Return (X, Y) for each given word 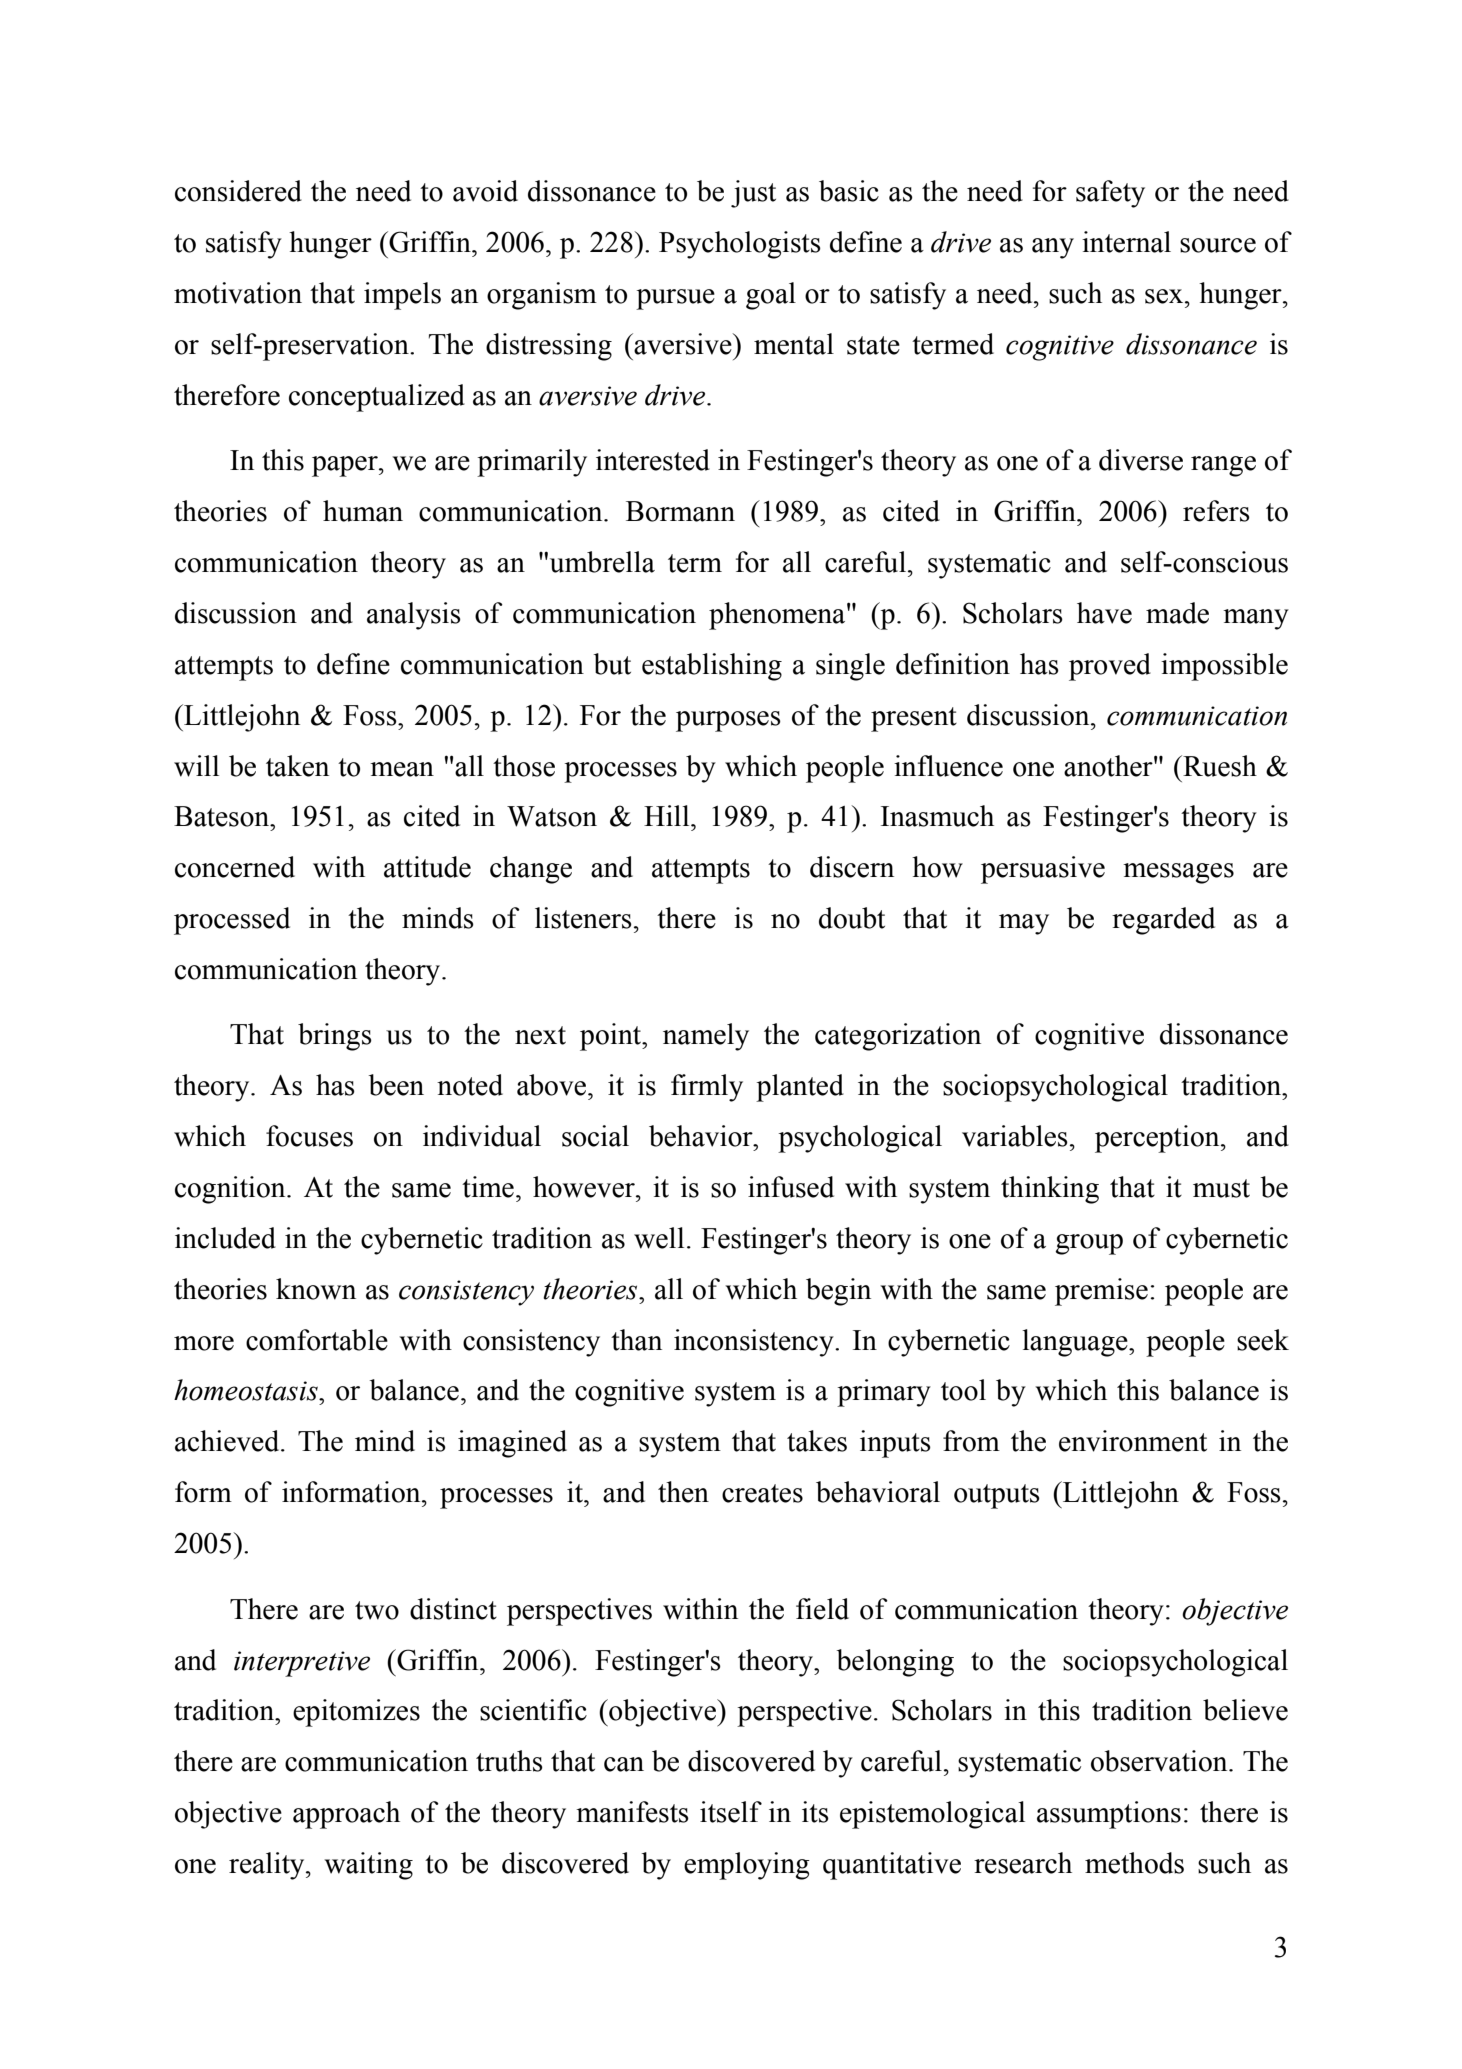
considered (238, 191)
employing (747, 1866)
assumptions (1109, 1815)
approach (346, 1815)
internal (1126, 242)
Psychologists (740, 245)
